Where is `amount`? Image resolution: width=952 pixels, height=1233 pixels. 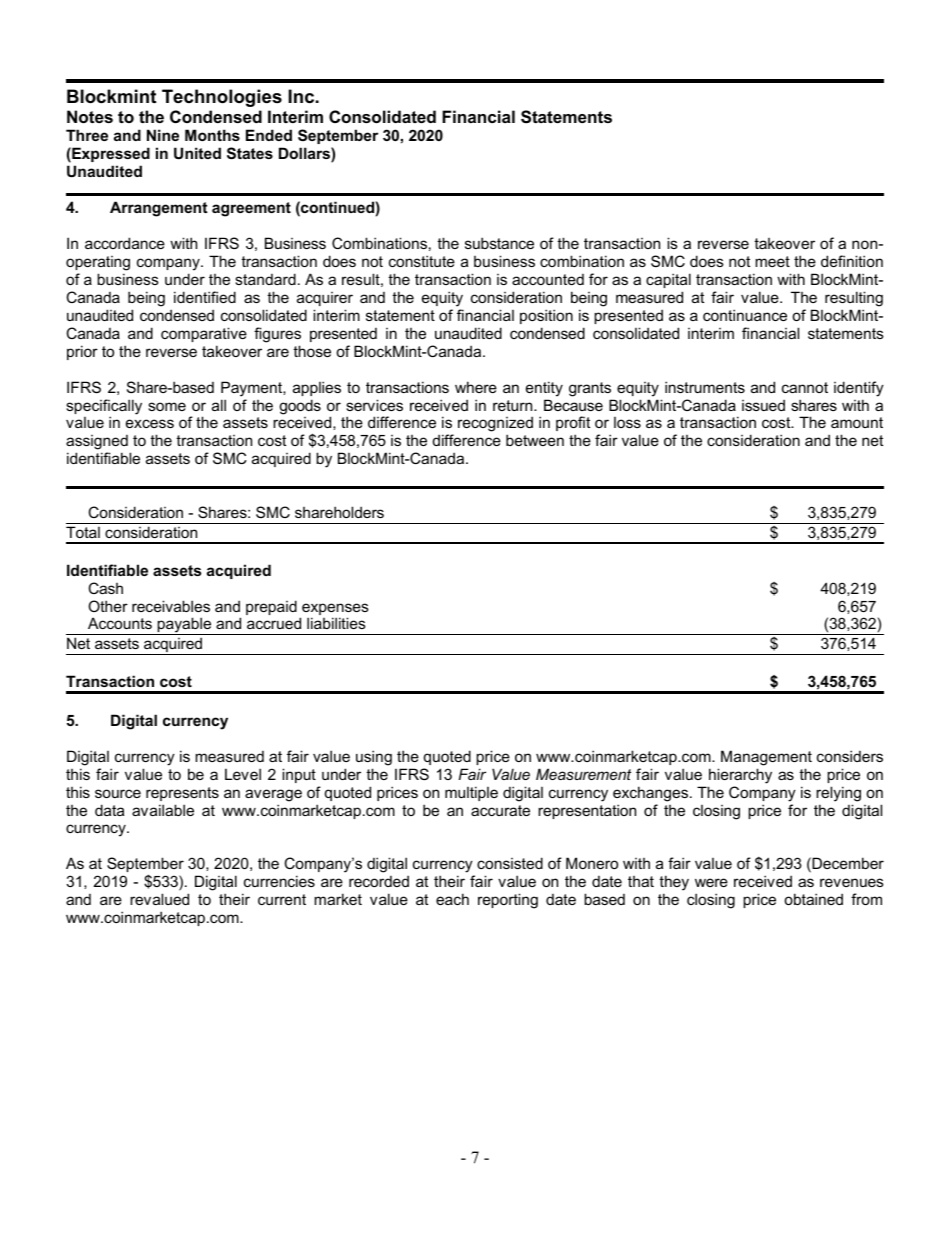 amount is located at coordinates (857, 422).
